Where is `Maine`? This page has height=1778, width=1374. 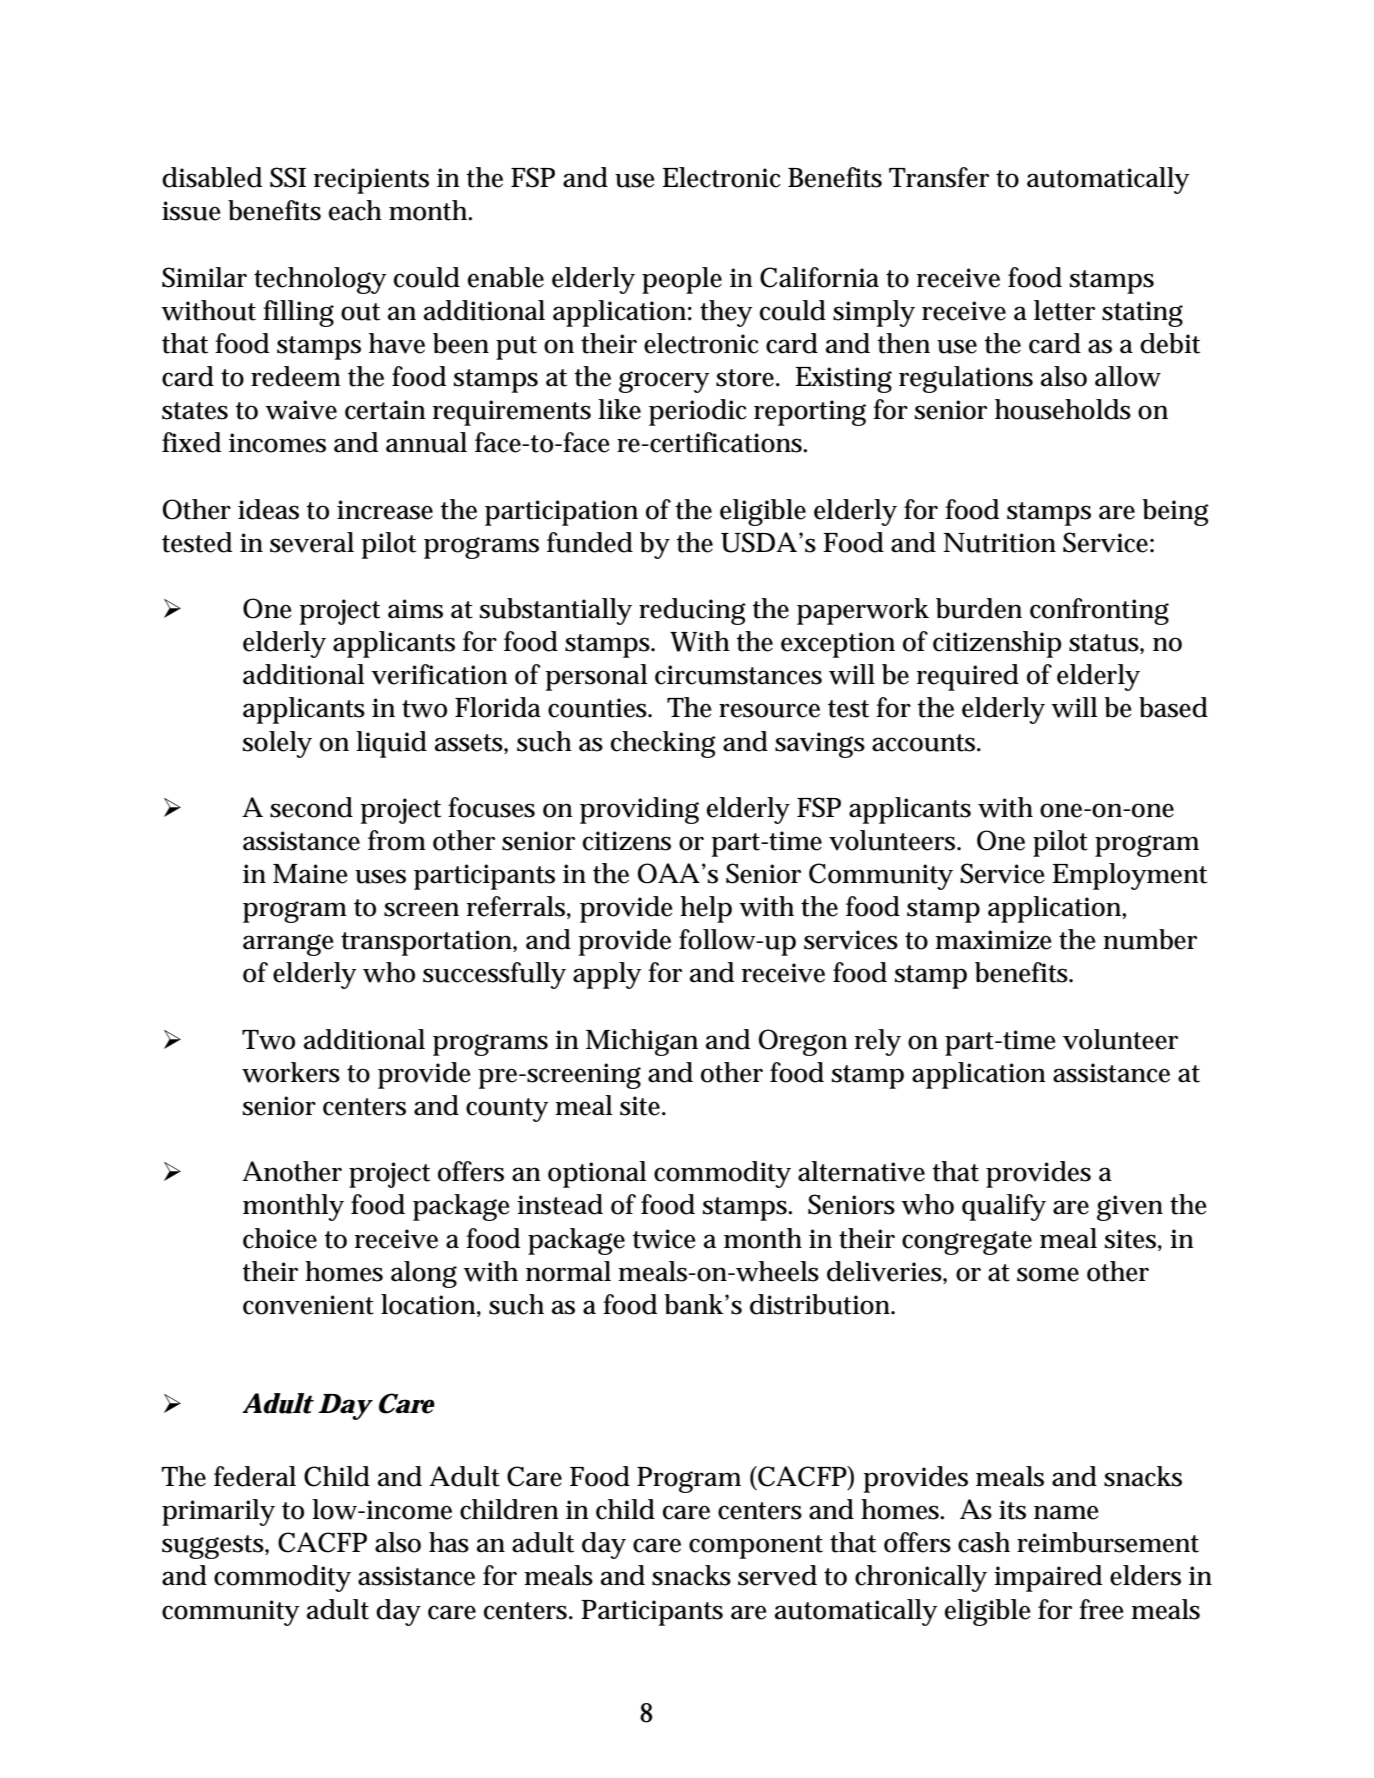 Maine is located at coordinates (310, 874).
